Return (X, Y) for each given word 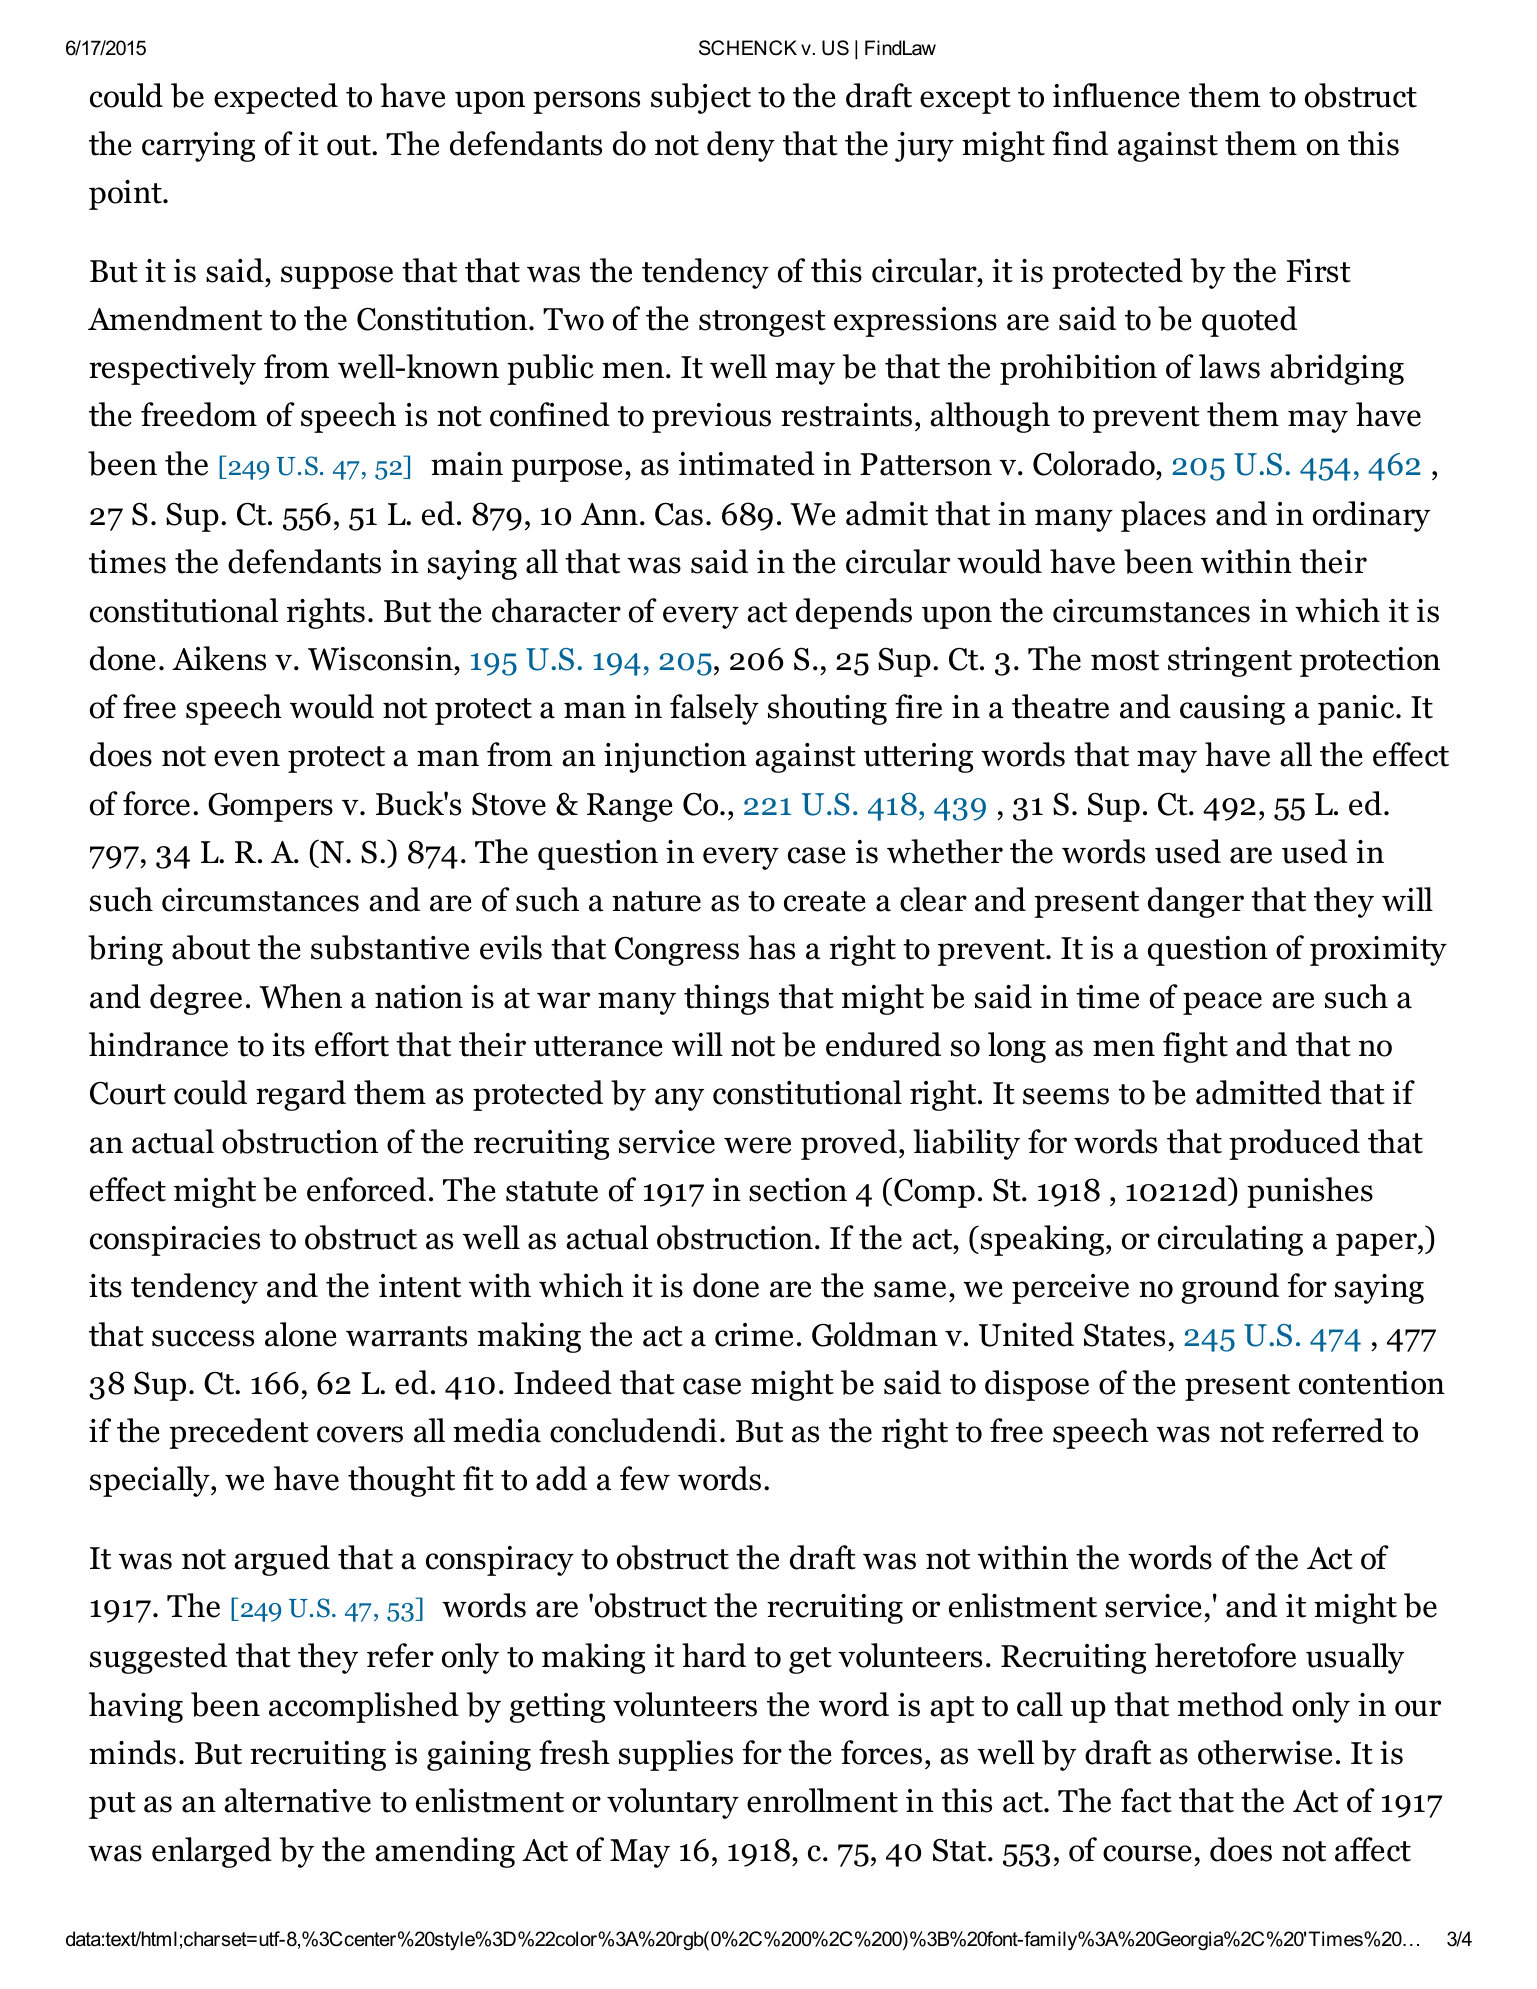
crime (754, 1335)
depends (854, 613)
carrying (198, 147)
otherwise (1265, 1752)
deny (741, 146)
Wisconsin (380, 659)
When (300, 996)
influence (1116, 95)
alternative (297, 1800)
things (726, 999)
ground (1230, 1288)
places (1163, 516)
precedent (239, 1433)
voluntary (673, 1803)
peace (1222, 1003)
